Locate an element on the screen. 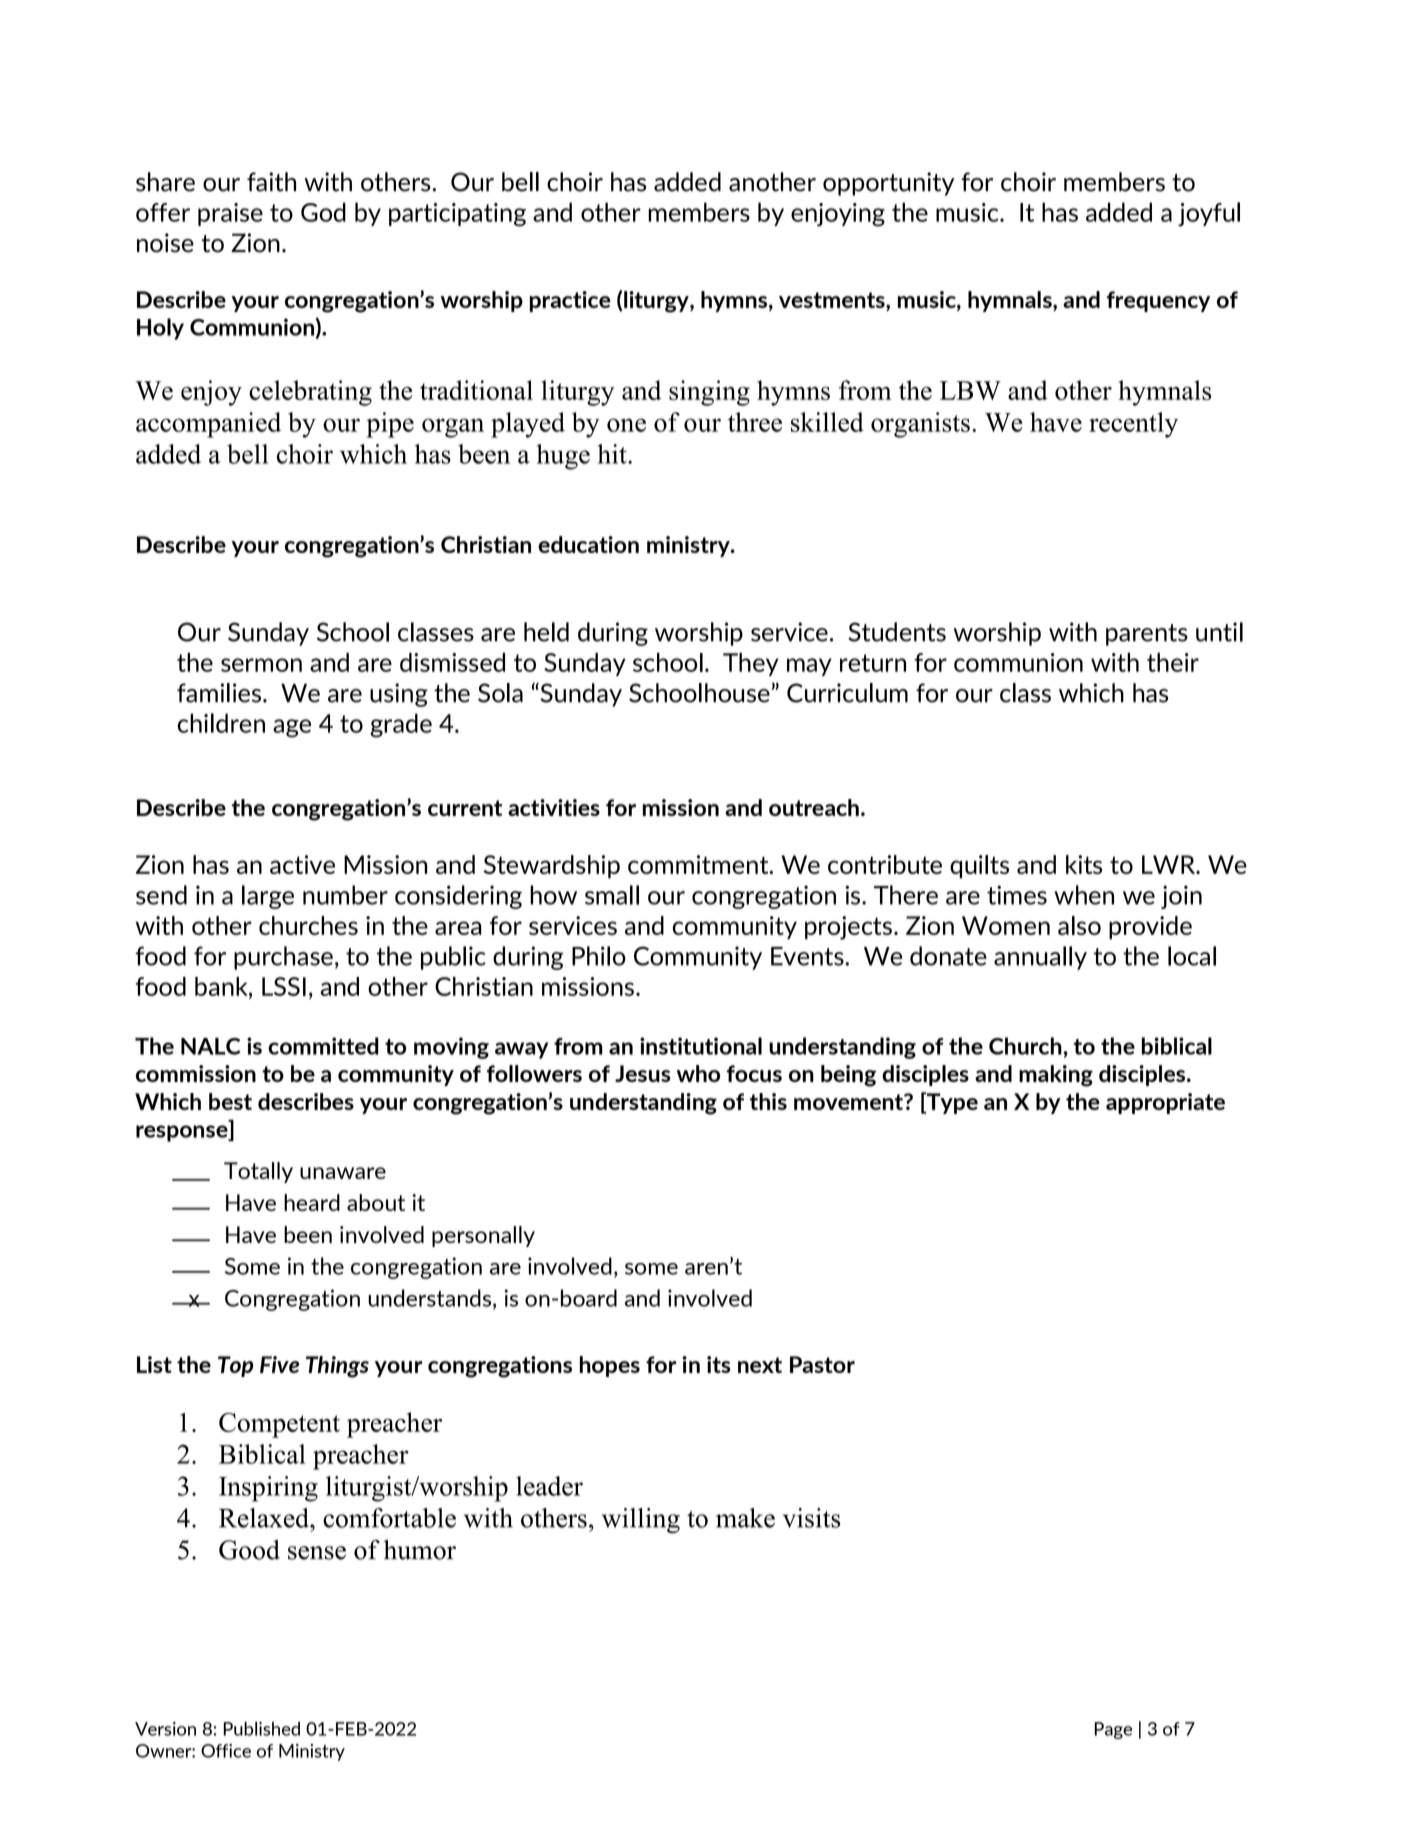 This screenshot has height=1828, width=1413. Published is located at coordinates (261, 1729).
